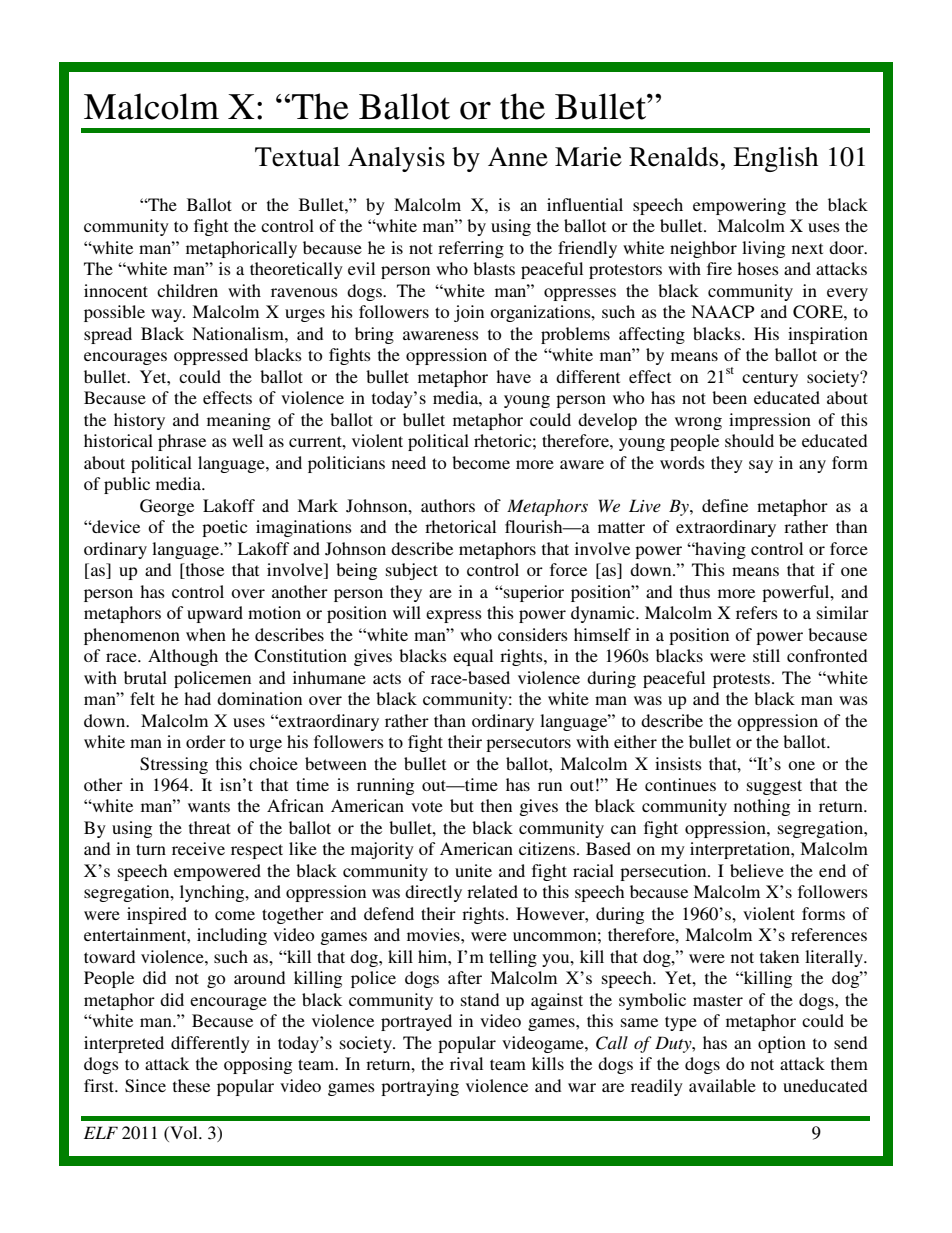 The width and height of the screenshot is (952, 1233). Describe the element at coordinates (206, 634) in the screenshot. I see `when` at that location.
